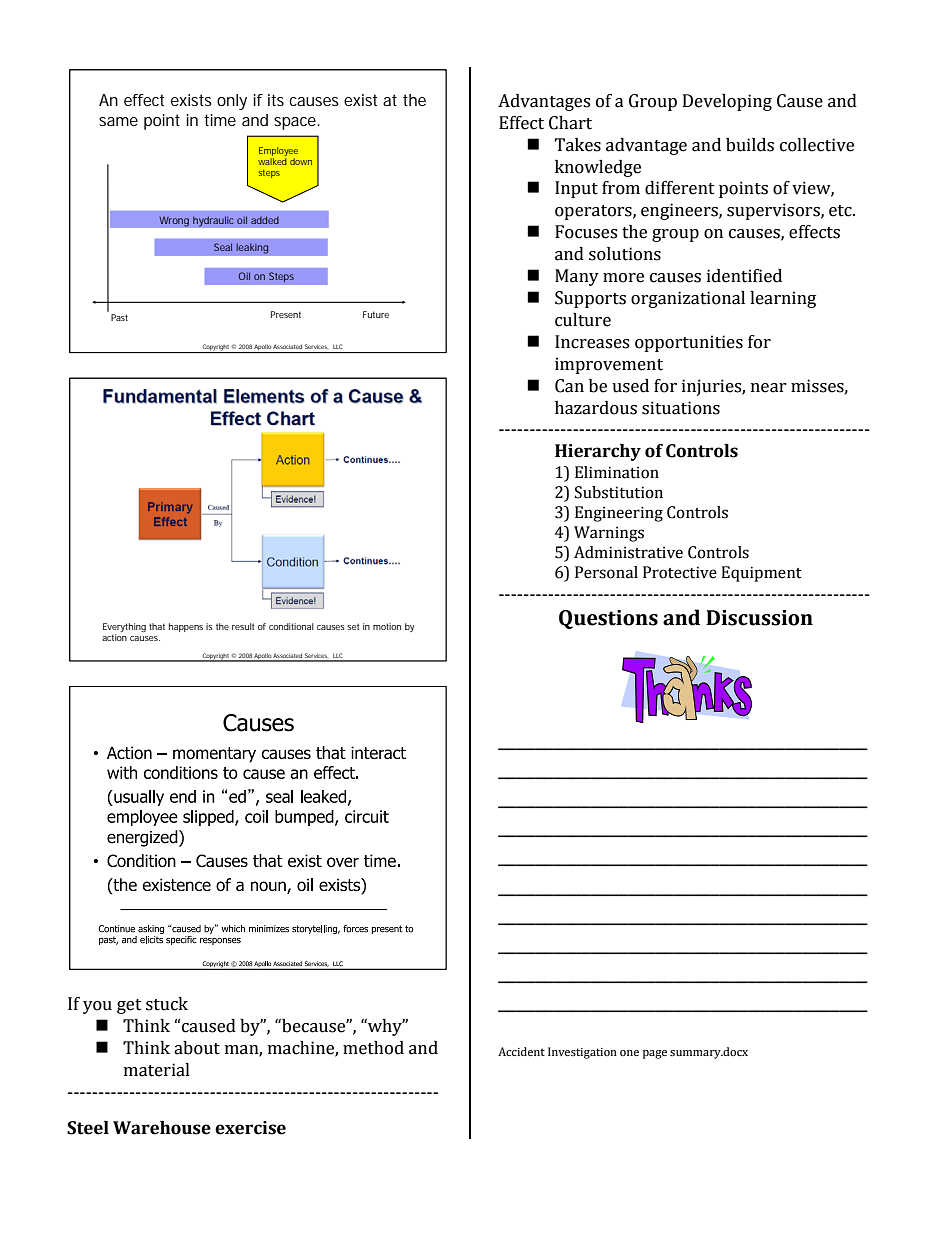 The image size is (952, 1233). What do you see at coordinates (570, 123) in the screenshot?
I see `Chart` at bounding box center [570, 123].
